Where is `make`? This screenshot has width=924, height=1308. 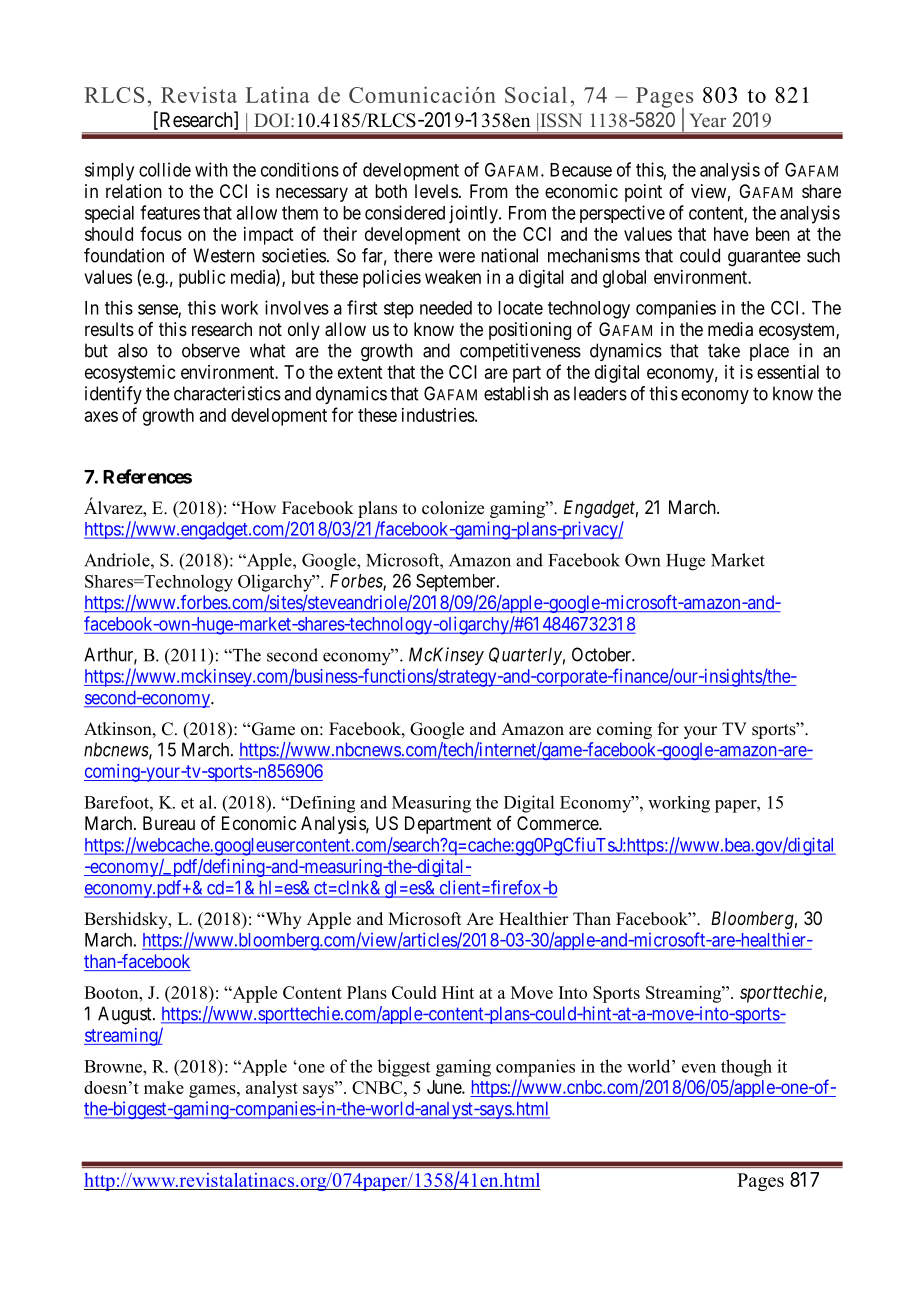 make is located at coordinates (164, 1087).
